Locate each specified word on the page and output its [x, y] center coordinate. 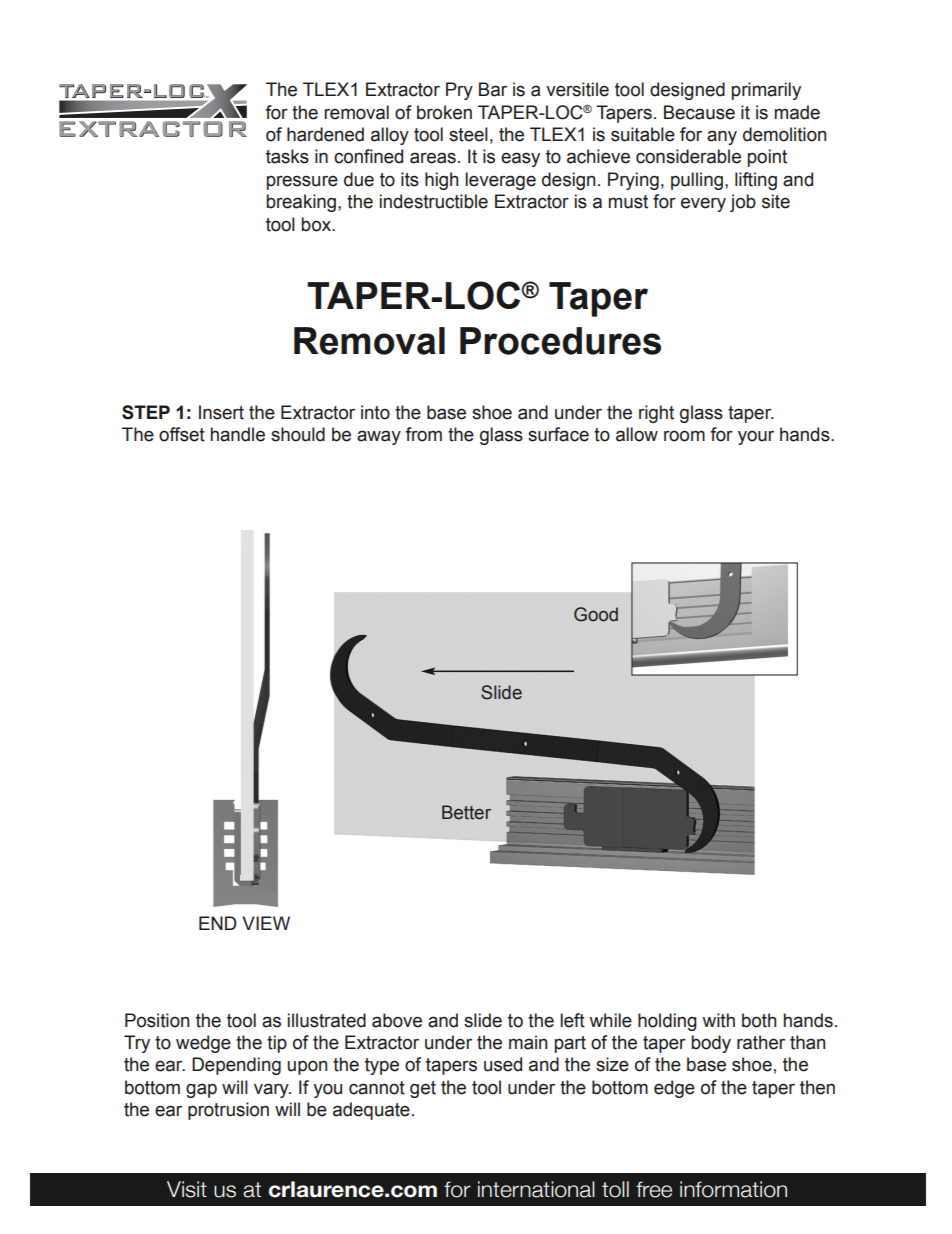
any [722, 137]
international [536, 1189]
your [756, 438]
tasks [287, 156]
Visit [187, 1189]
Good [596, 614]
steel [468, 134]
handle [238, 434]
